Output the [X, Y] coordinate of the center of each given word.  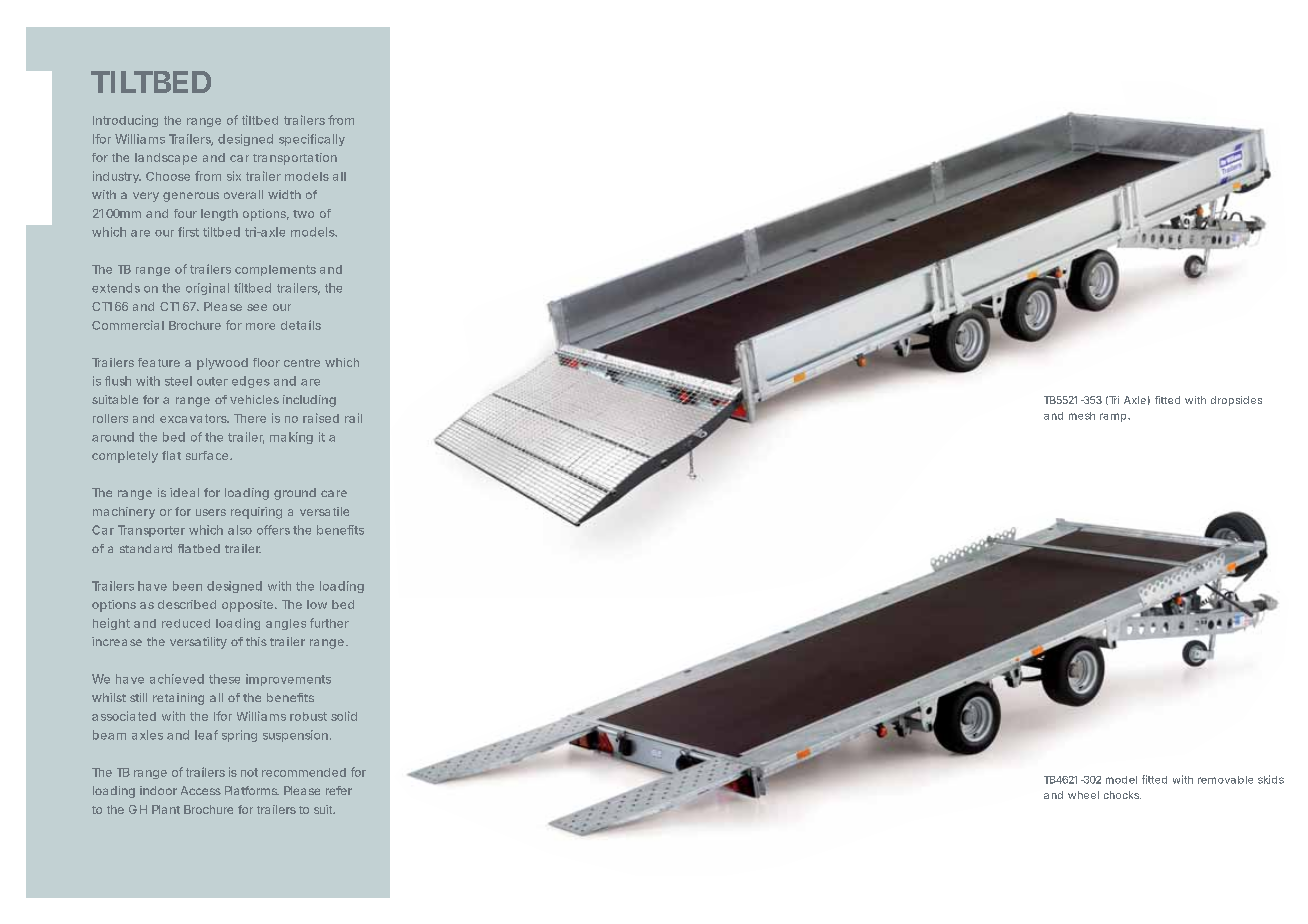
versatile [324, 511]
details [301, 325]
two [303, 214]
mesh [1082, 416]
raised [321, 418]
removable [1225, 780]
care [334, 493]
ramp [1114, 417]
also [240, 530]
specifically [312, 140]
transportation [295, 159]
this [256, 641]
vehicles [254, 399]
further [329, 623]
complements [275, 270]
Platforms [252, 790]
